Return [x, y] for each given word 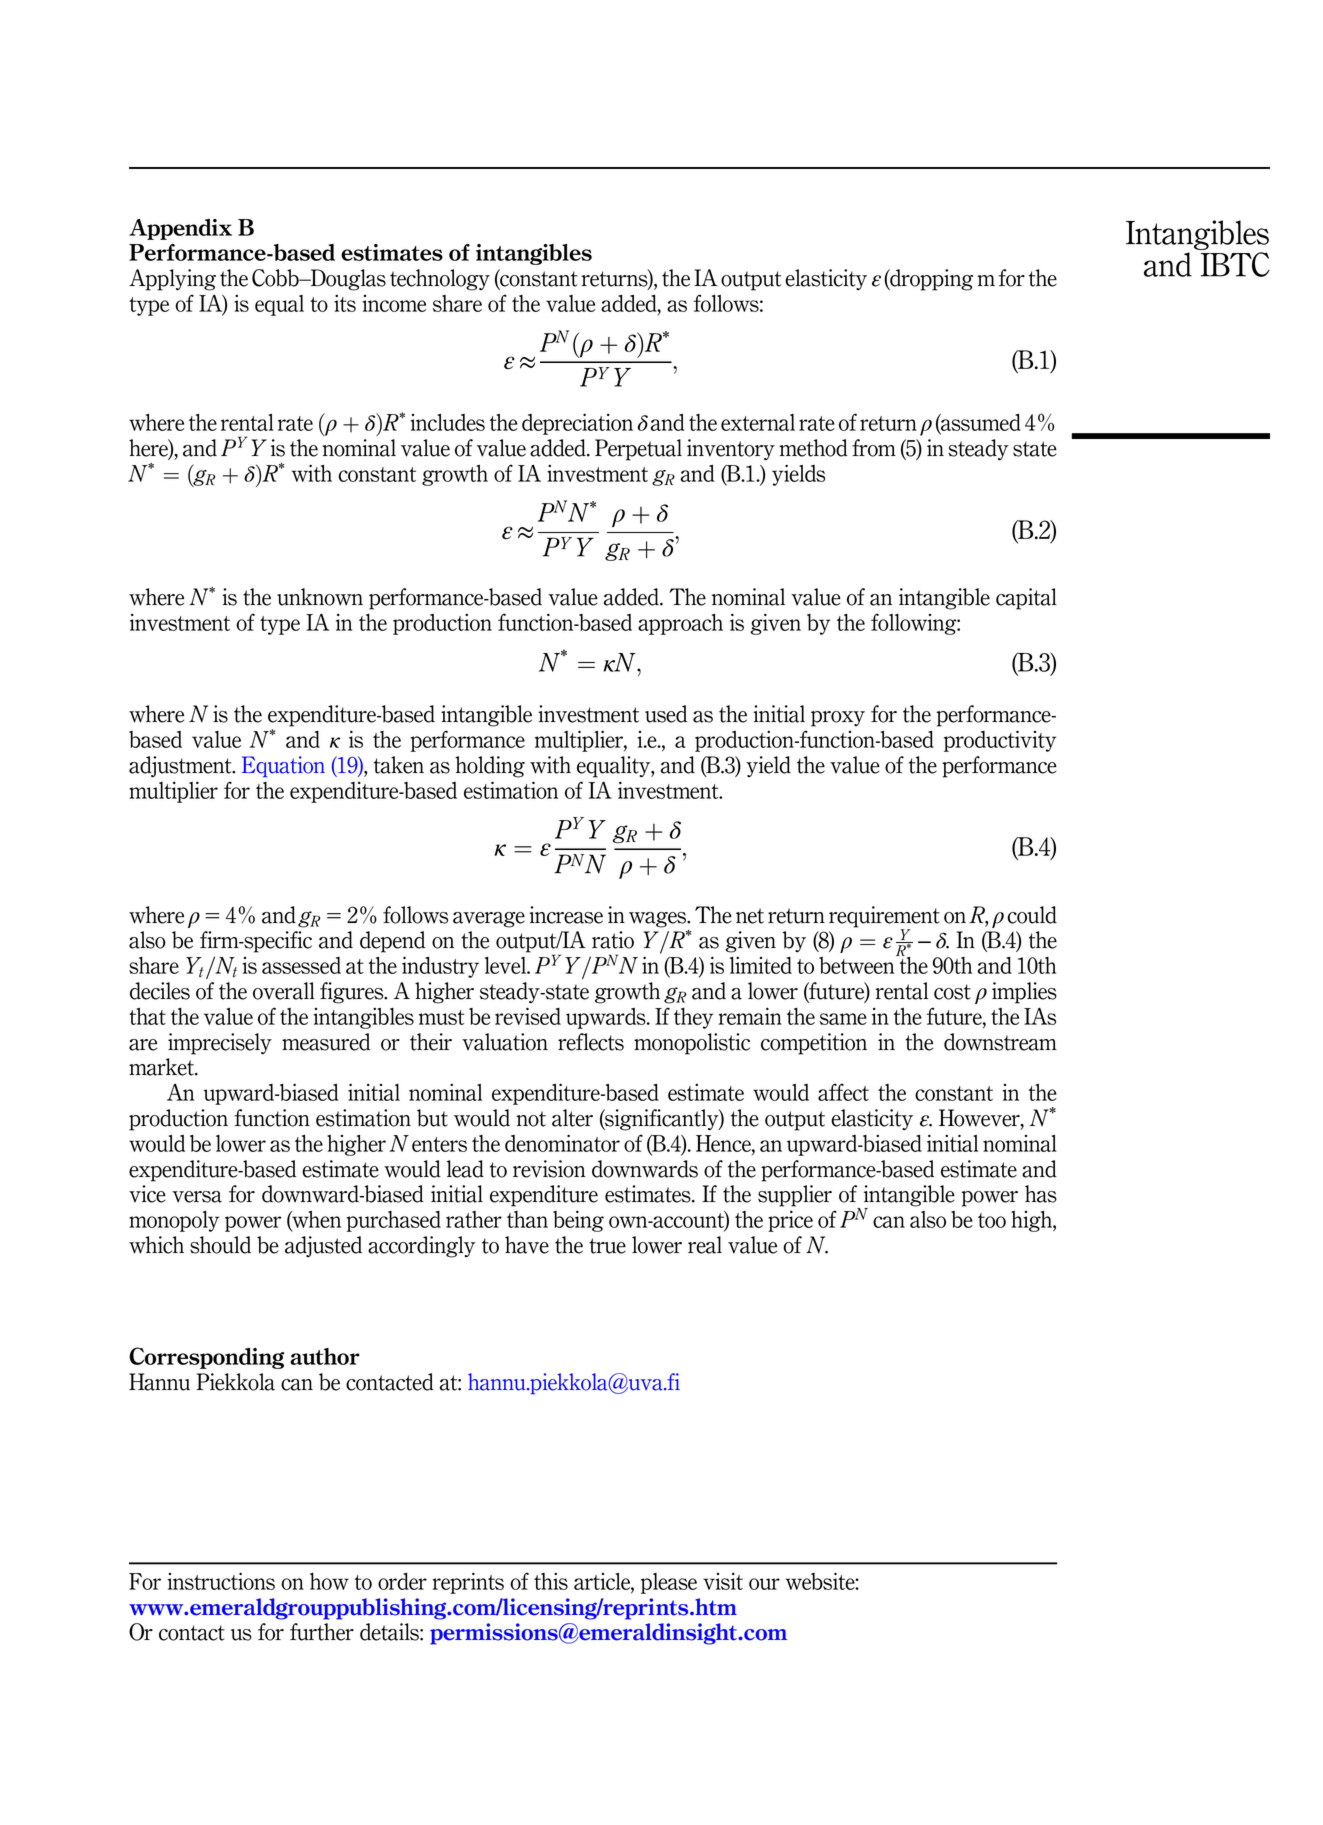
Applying [172, 280]
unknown [320, 597]
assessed [301, 965]
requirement [884, 917]
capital [1026, 599]
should [220, 1245]
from [874, 448]
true [607, 1246]
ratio [613, 940]
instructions [221, 1581]
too [992, 1220]
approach [680, 624]
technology [440, 280]
